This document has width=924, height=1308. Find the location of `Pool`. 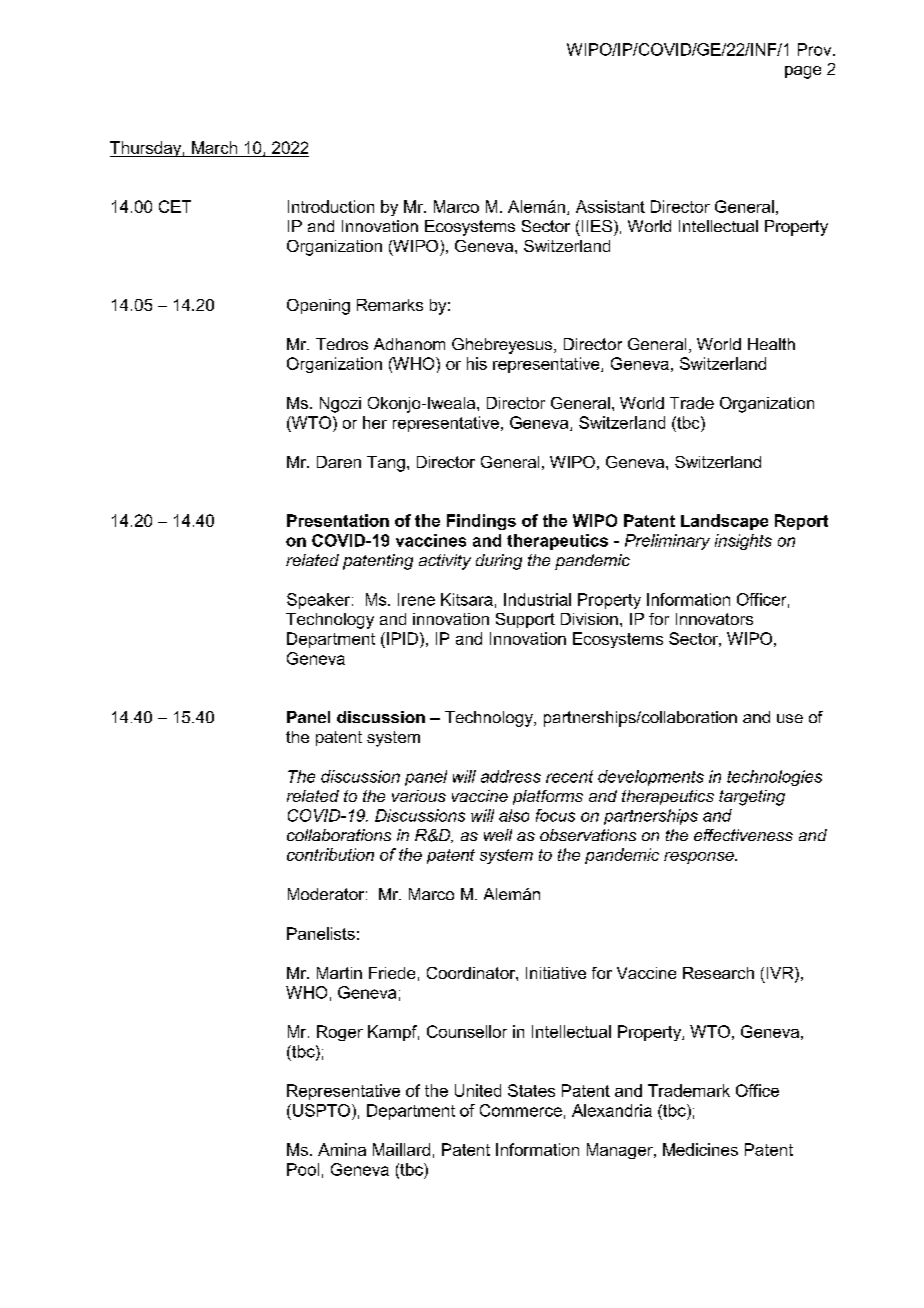

Pool is located at coordinates (303, 1169).
